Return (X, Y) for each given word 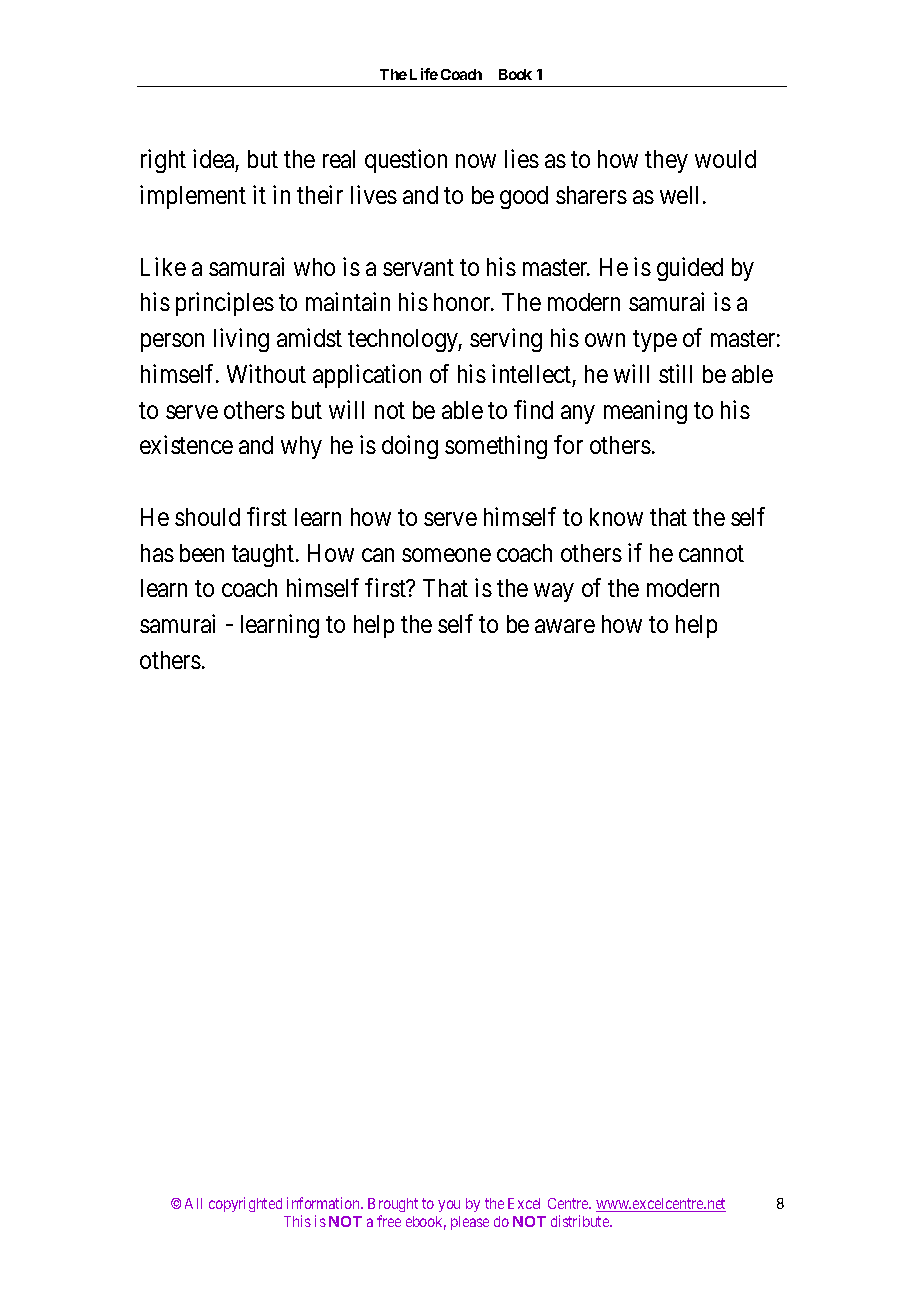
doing (410, 447)
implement (193, 197)
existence (186, 444)
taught (264, 555)
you (449, 1206)
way (553, 593)
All (193, 1203)
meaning (645, 412)
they (666, 161)
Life (424, 74)
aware (565, 626)
